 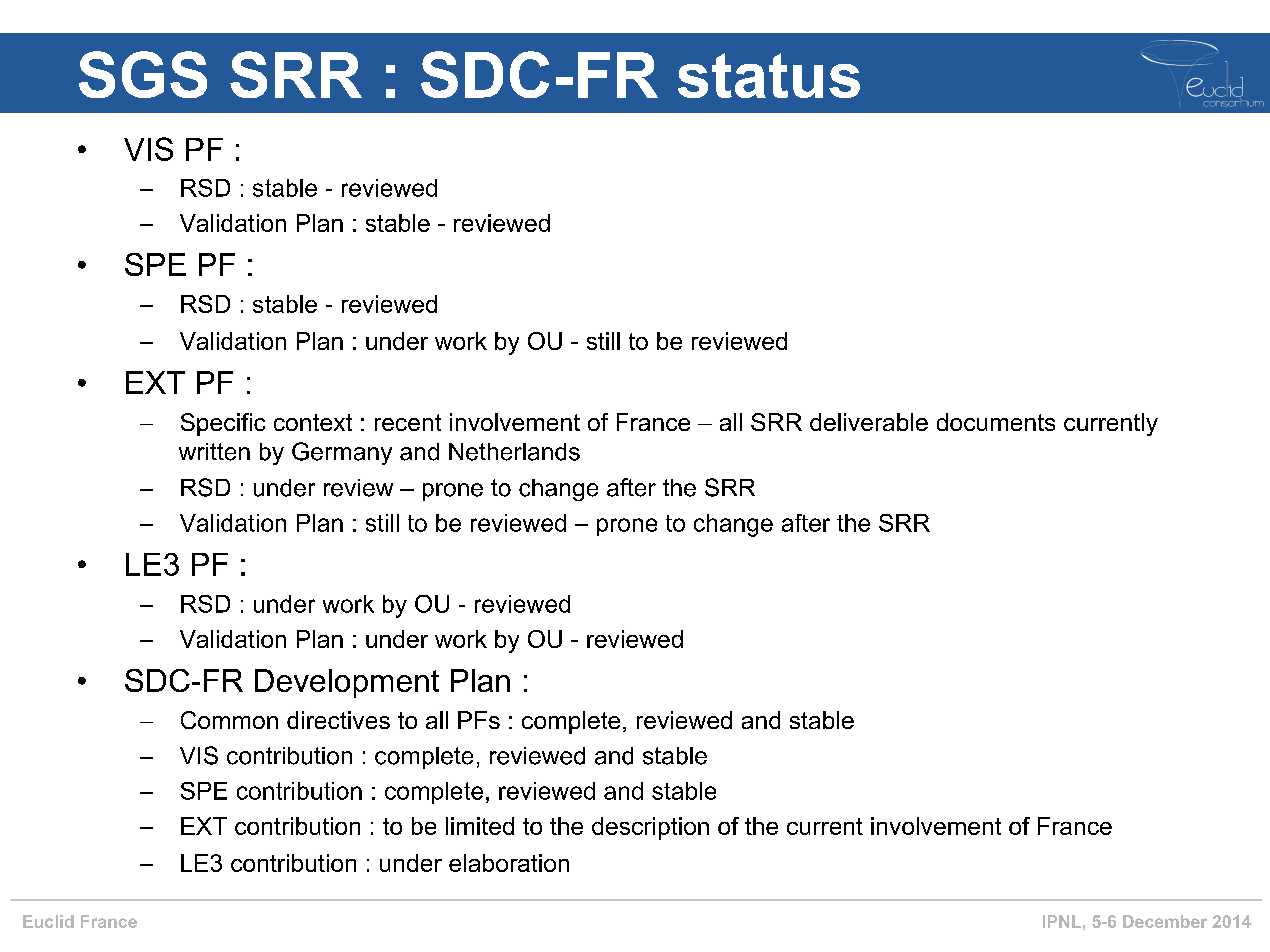 What do you see at coordinates (48, 921) in the page?
I see `Euclid` at bounding box center [48, 921].
